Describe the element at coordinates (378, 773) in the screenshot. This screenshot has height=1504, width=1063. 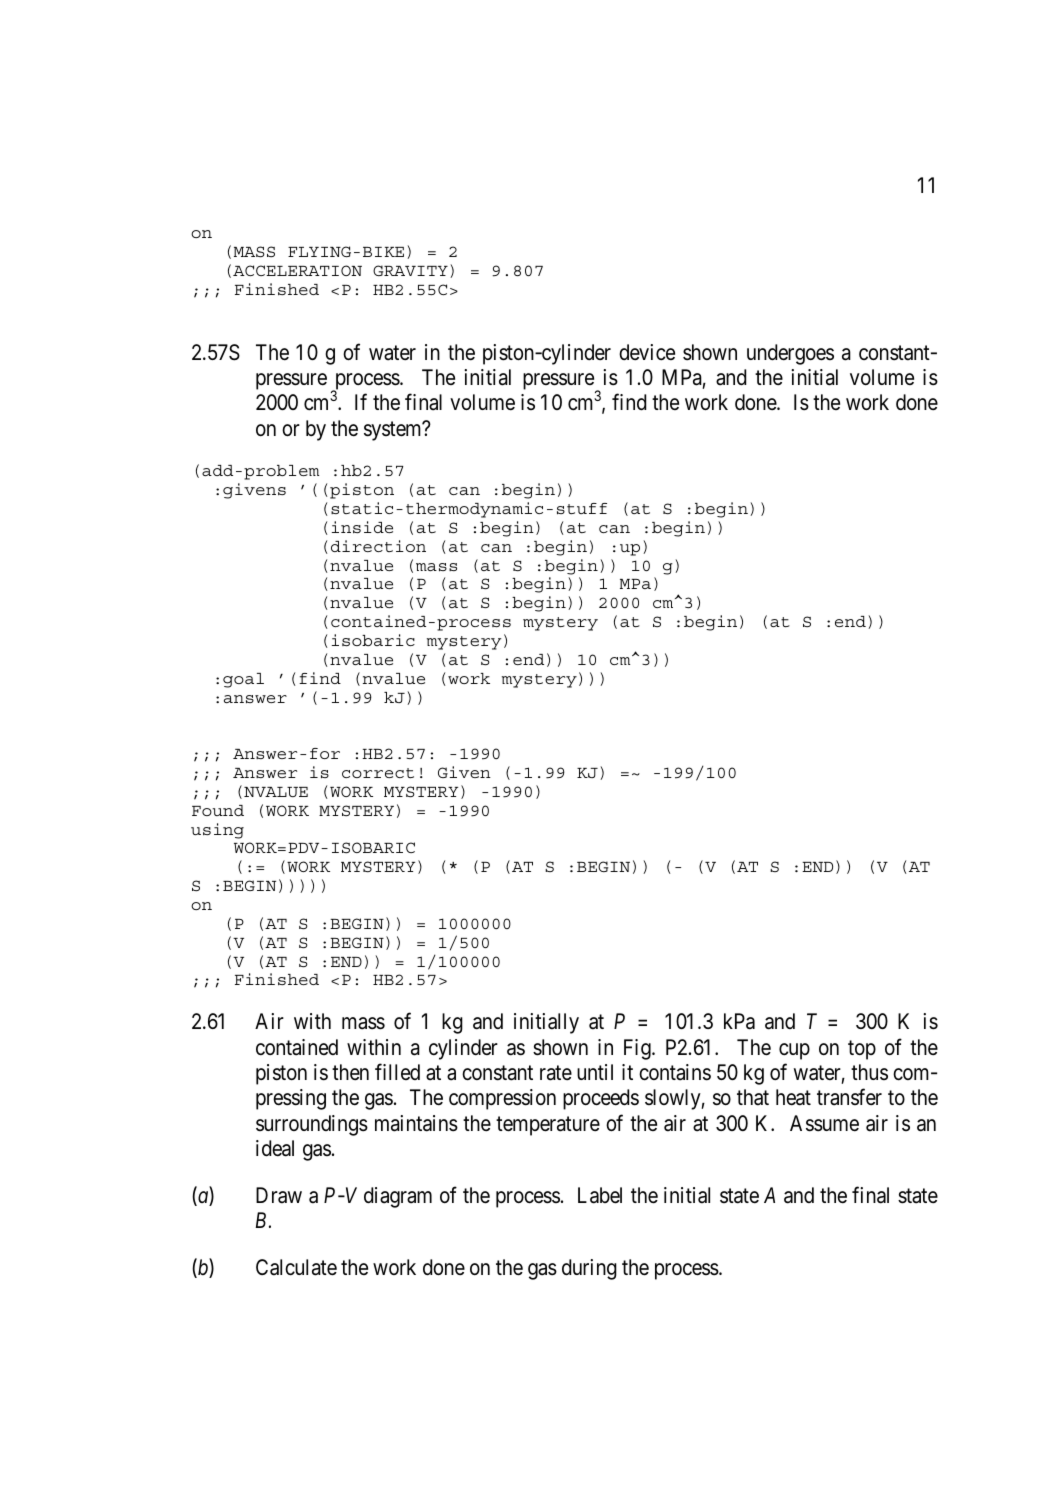
I see `correct` at that location.
